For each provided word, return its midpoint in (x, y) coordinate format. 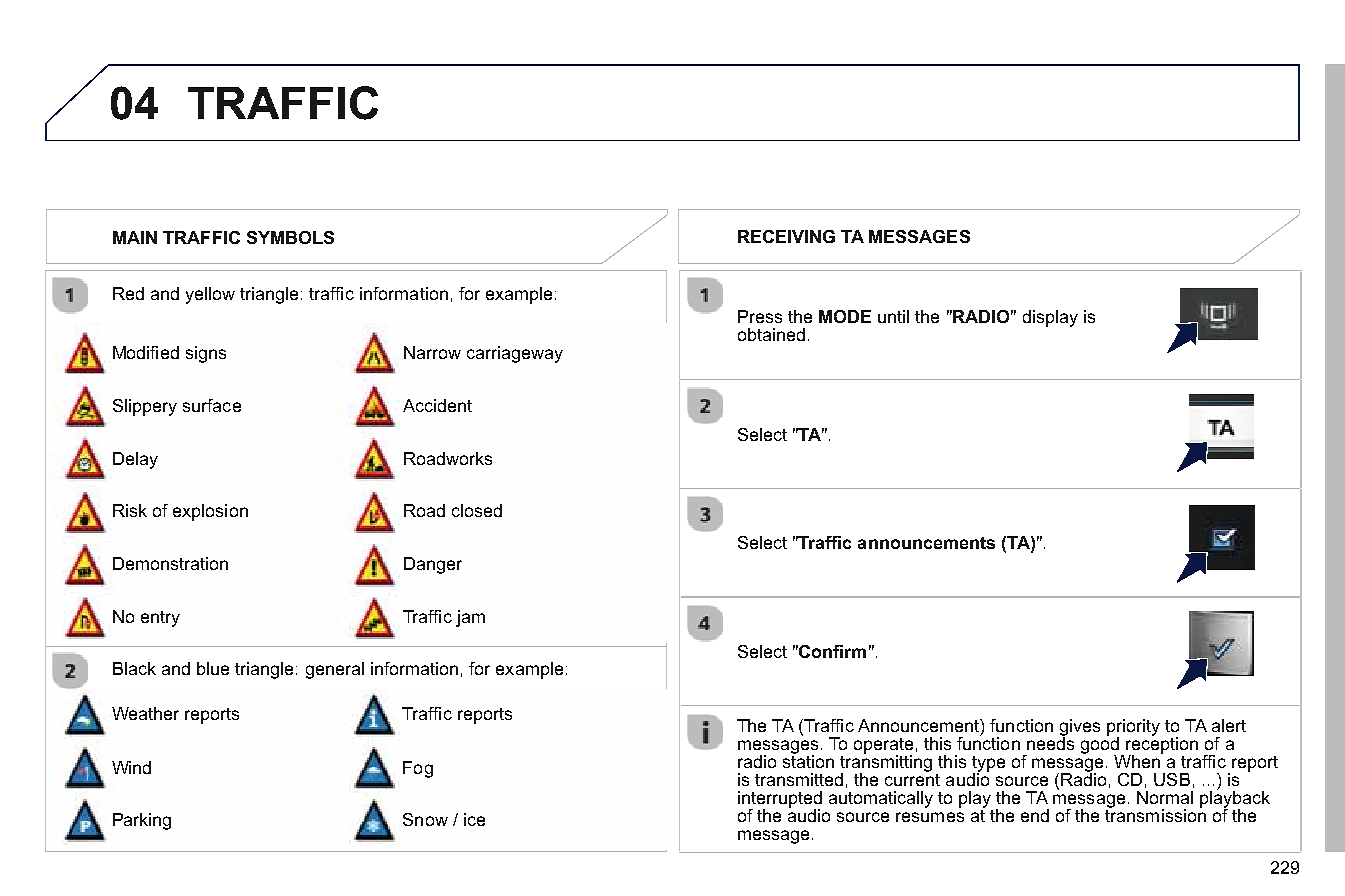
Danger (433, 565)
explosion (210, 512)
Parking (142, 821)
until (893, 316)
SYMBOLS (290, 237)
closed (477, 510)
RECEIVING (786, 236)
